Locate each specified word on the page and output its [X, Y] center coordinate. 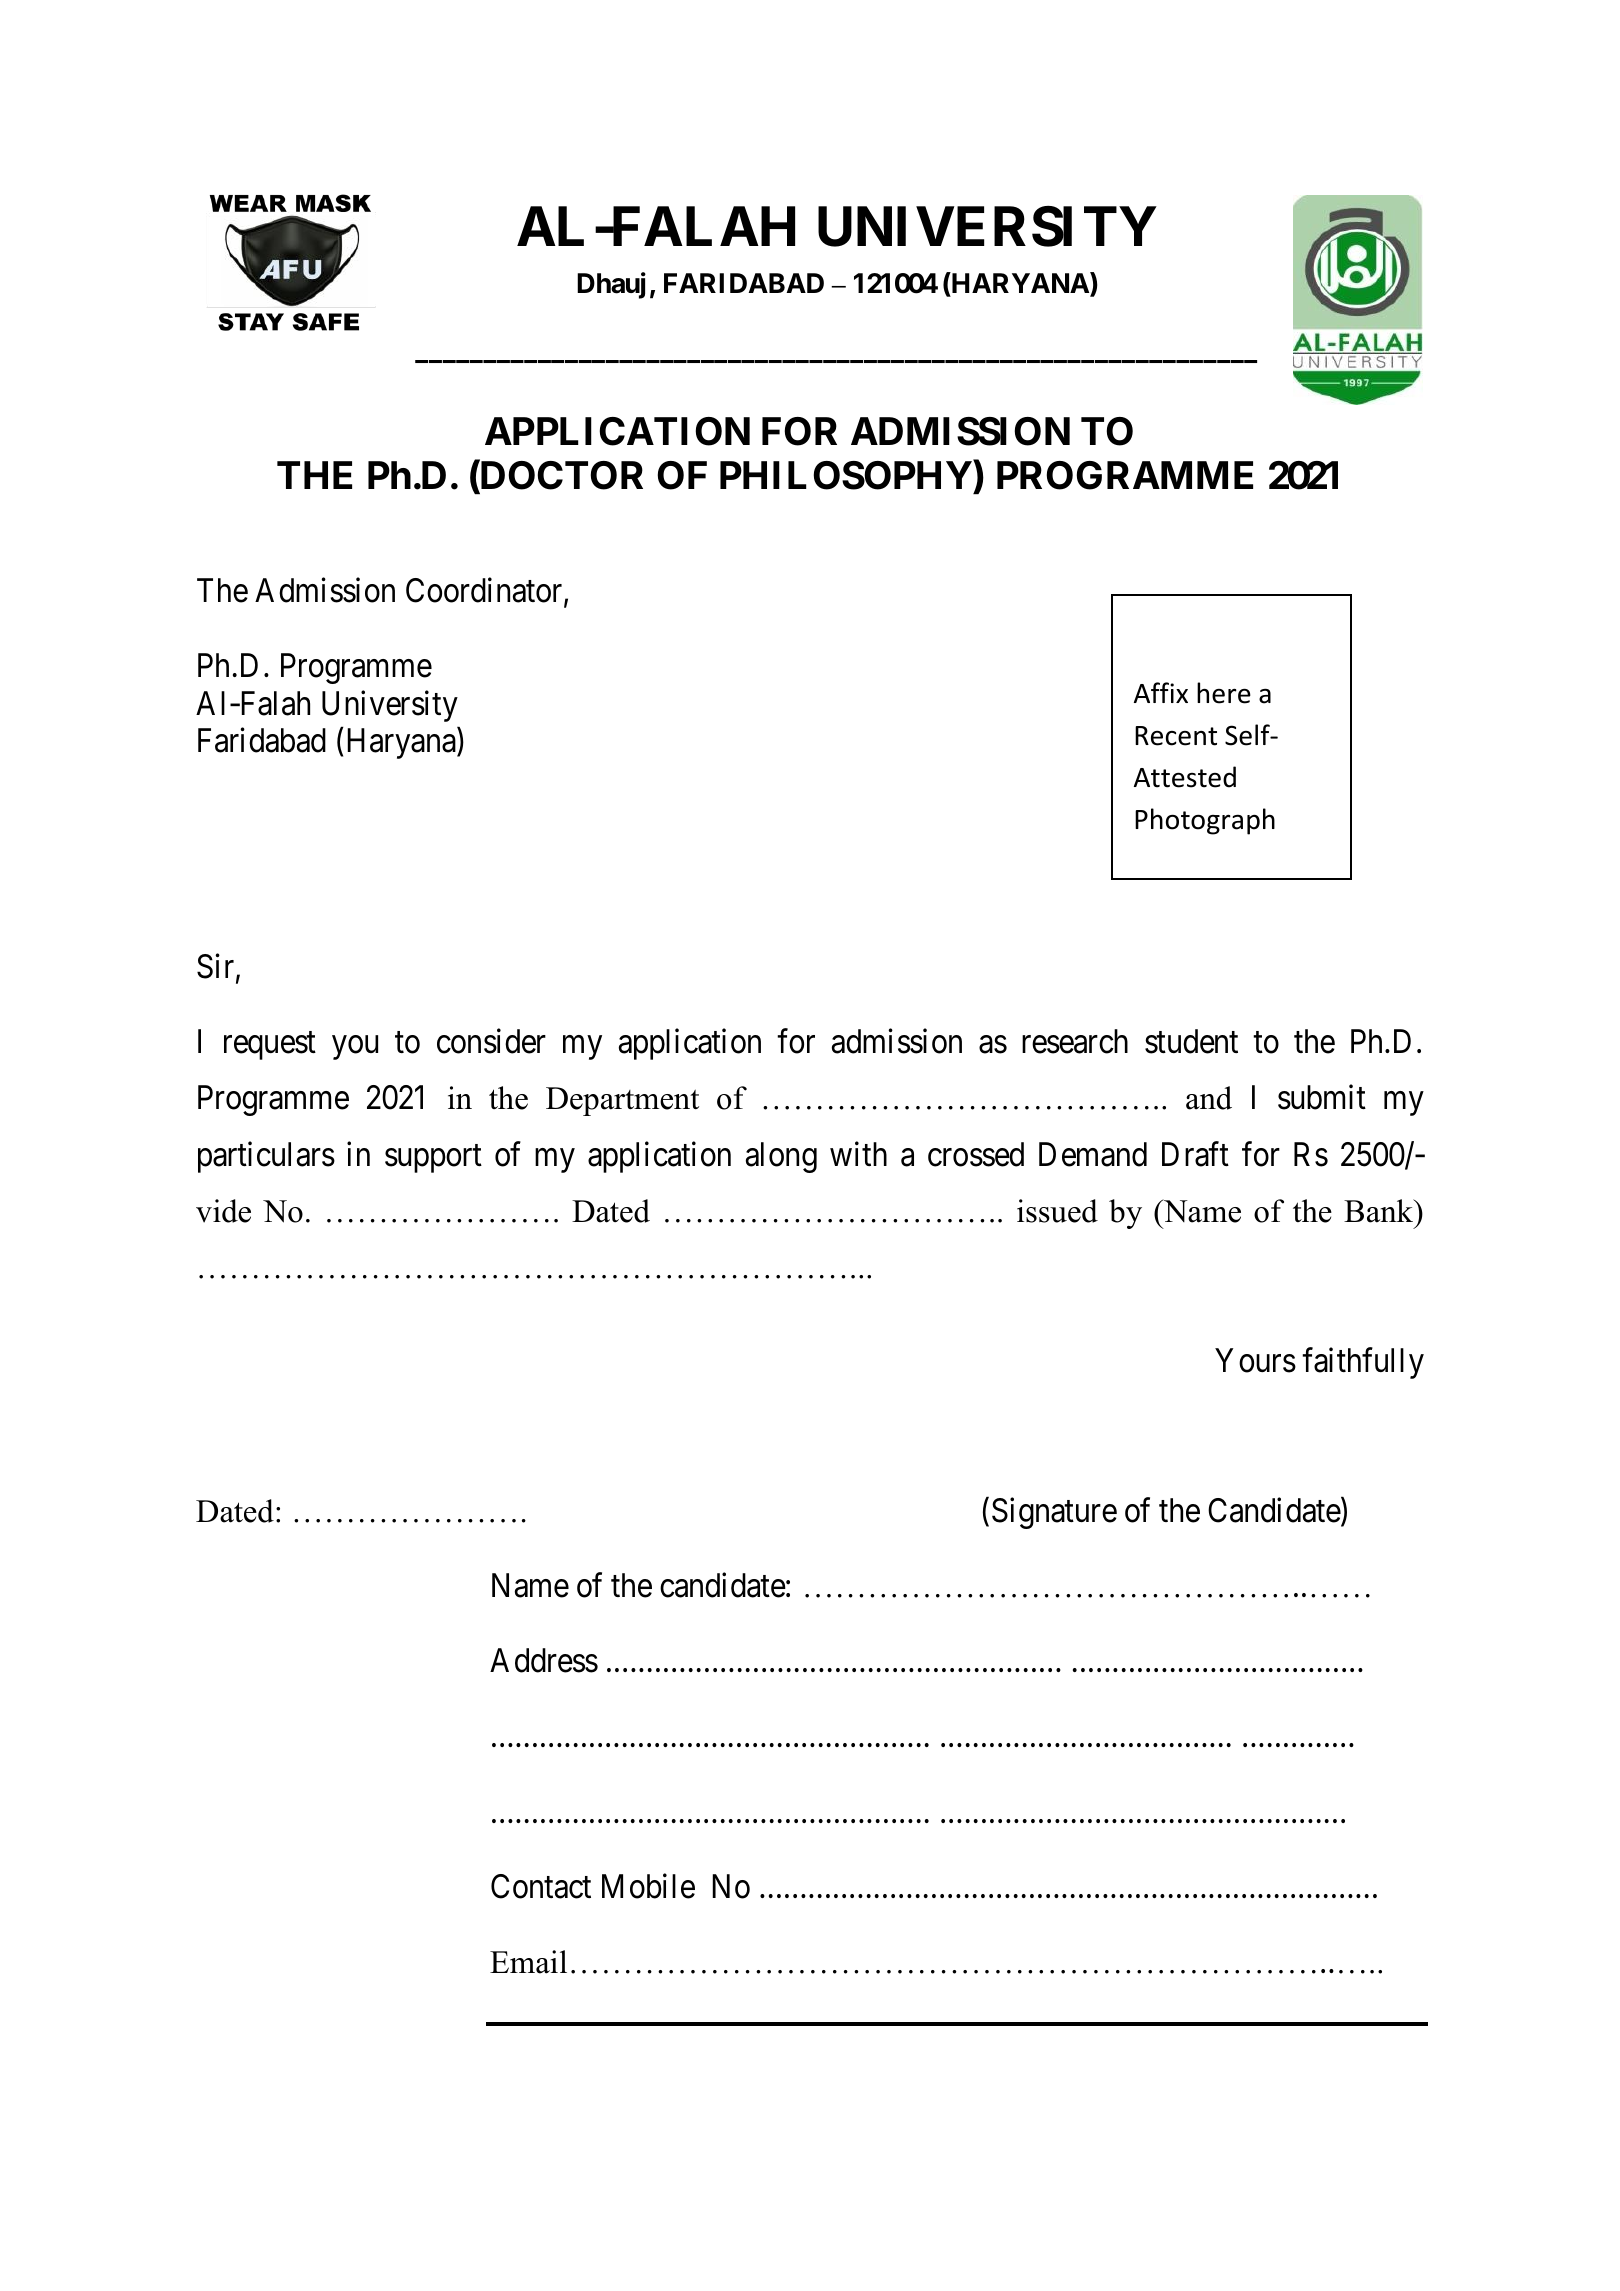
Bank [1380, 1211]
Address [544, 1660]
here [1224, 693]
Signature [1054, 1513]
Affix [1161, 692]
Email [528, 1962]
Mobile [648, 1886]
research [1075, 1041]
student [1191, 1041]
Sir [217, 967]
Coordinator [485, 591]
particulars [266, 1157]
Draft [1195, 1154]
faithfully [1363, 1363]
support [433, 1159]
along [781, 1157]
